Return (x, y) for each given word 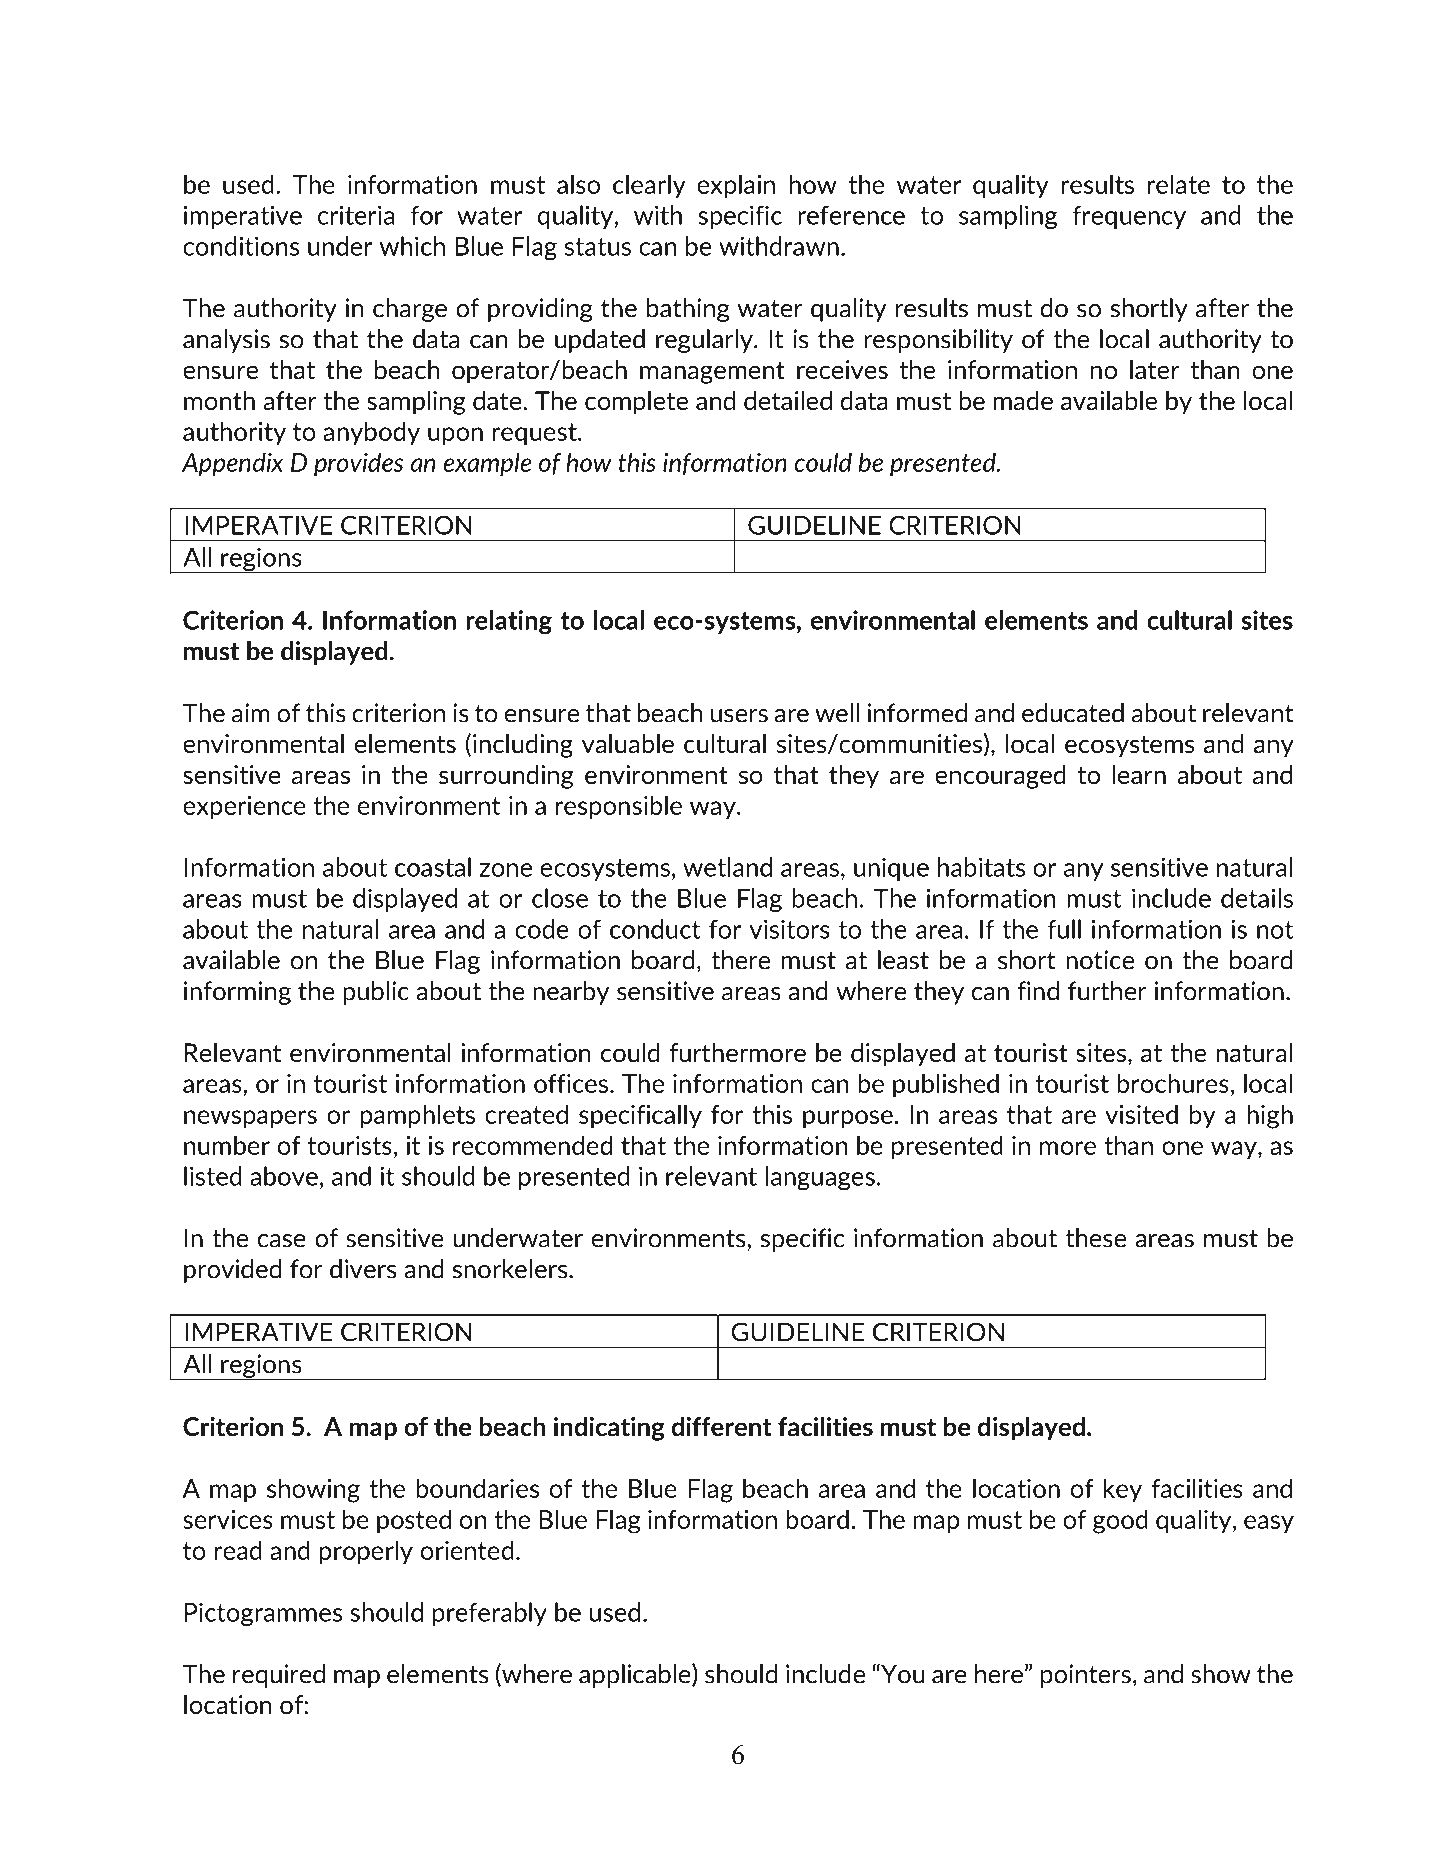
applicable (636, 1676)
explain (736, 186)
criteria (356, 215)
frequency (1129, 217)
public (376, 993)
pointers (1086, 1676)
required (279, 1676)
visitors (789, 929)
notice (1100, 960)
